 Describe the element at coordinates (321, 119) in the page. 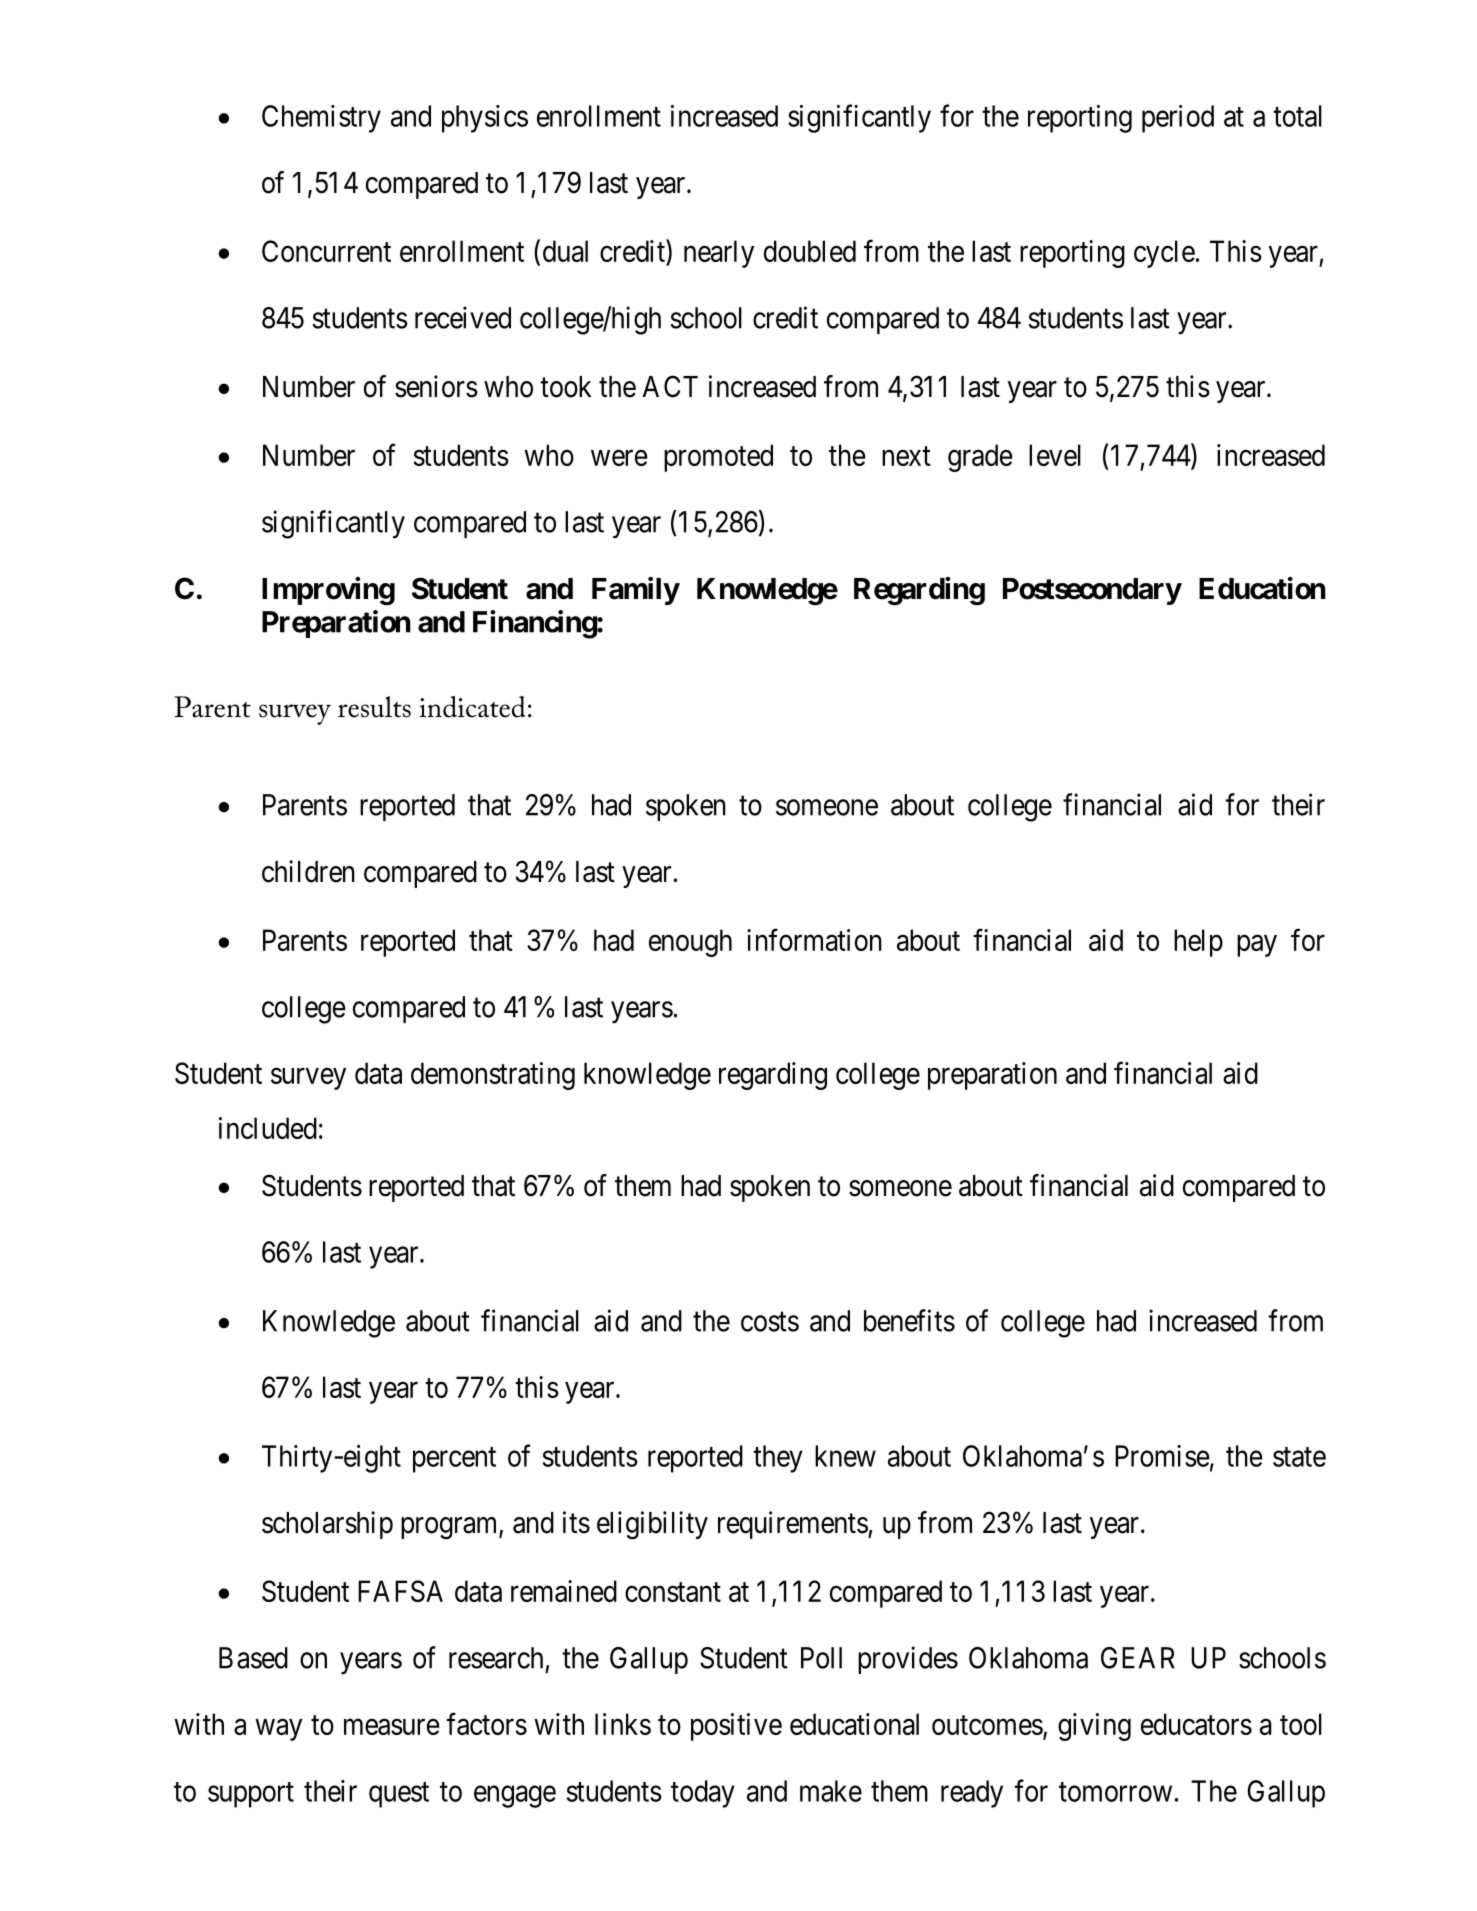

I see `Chemistry` at that location.
